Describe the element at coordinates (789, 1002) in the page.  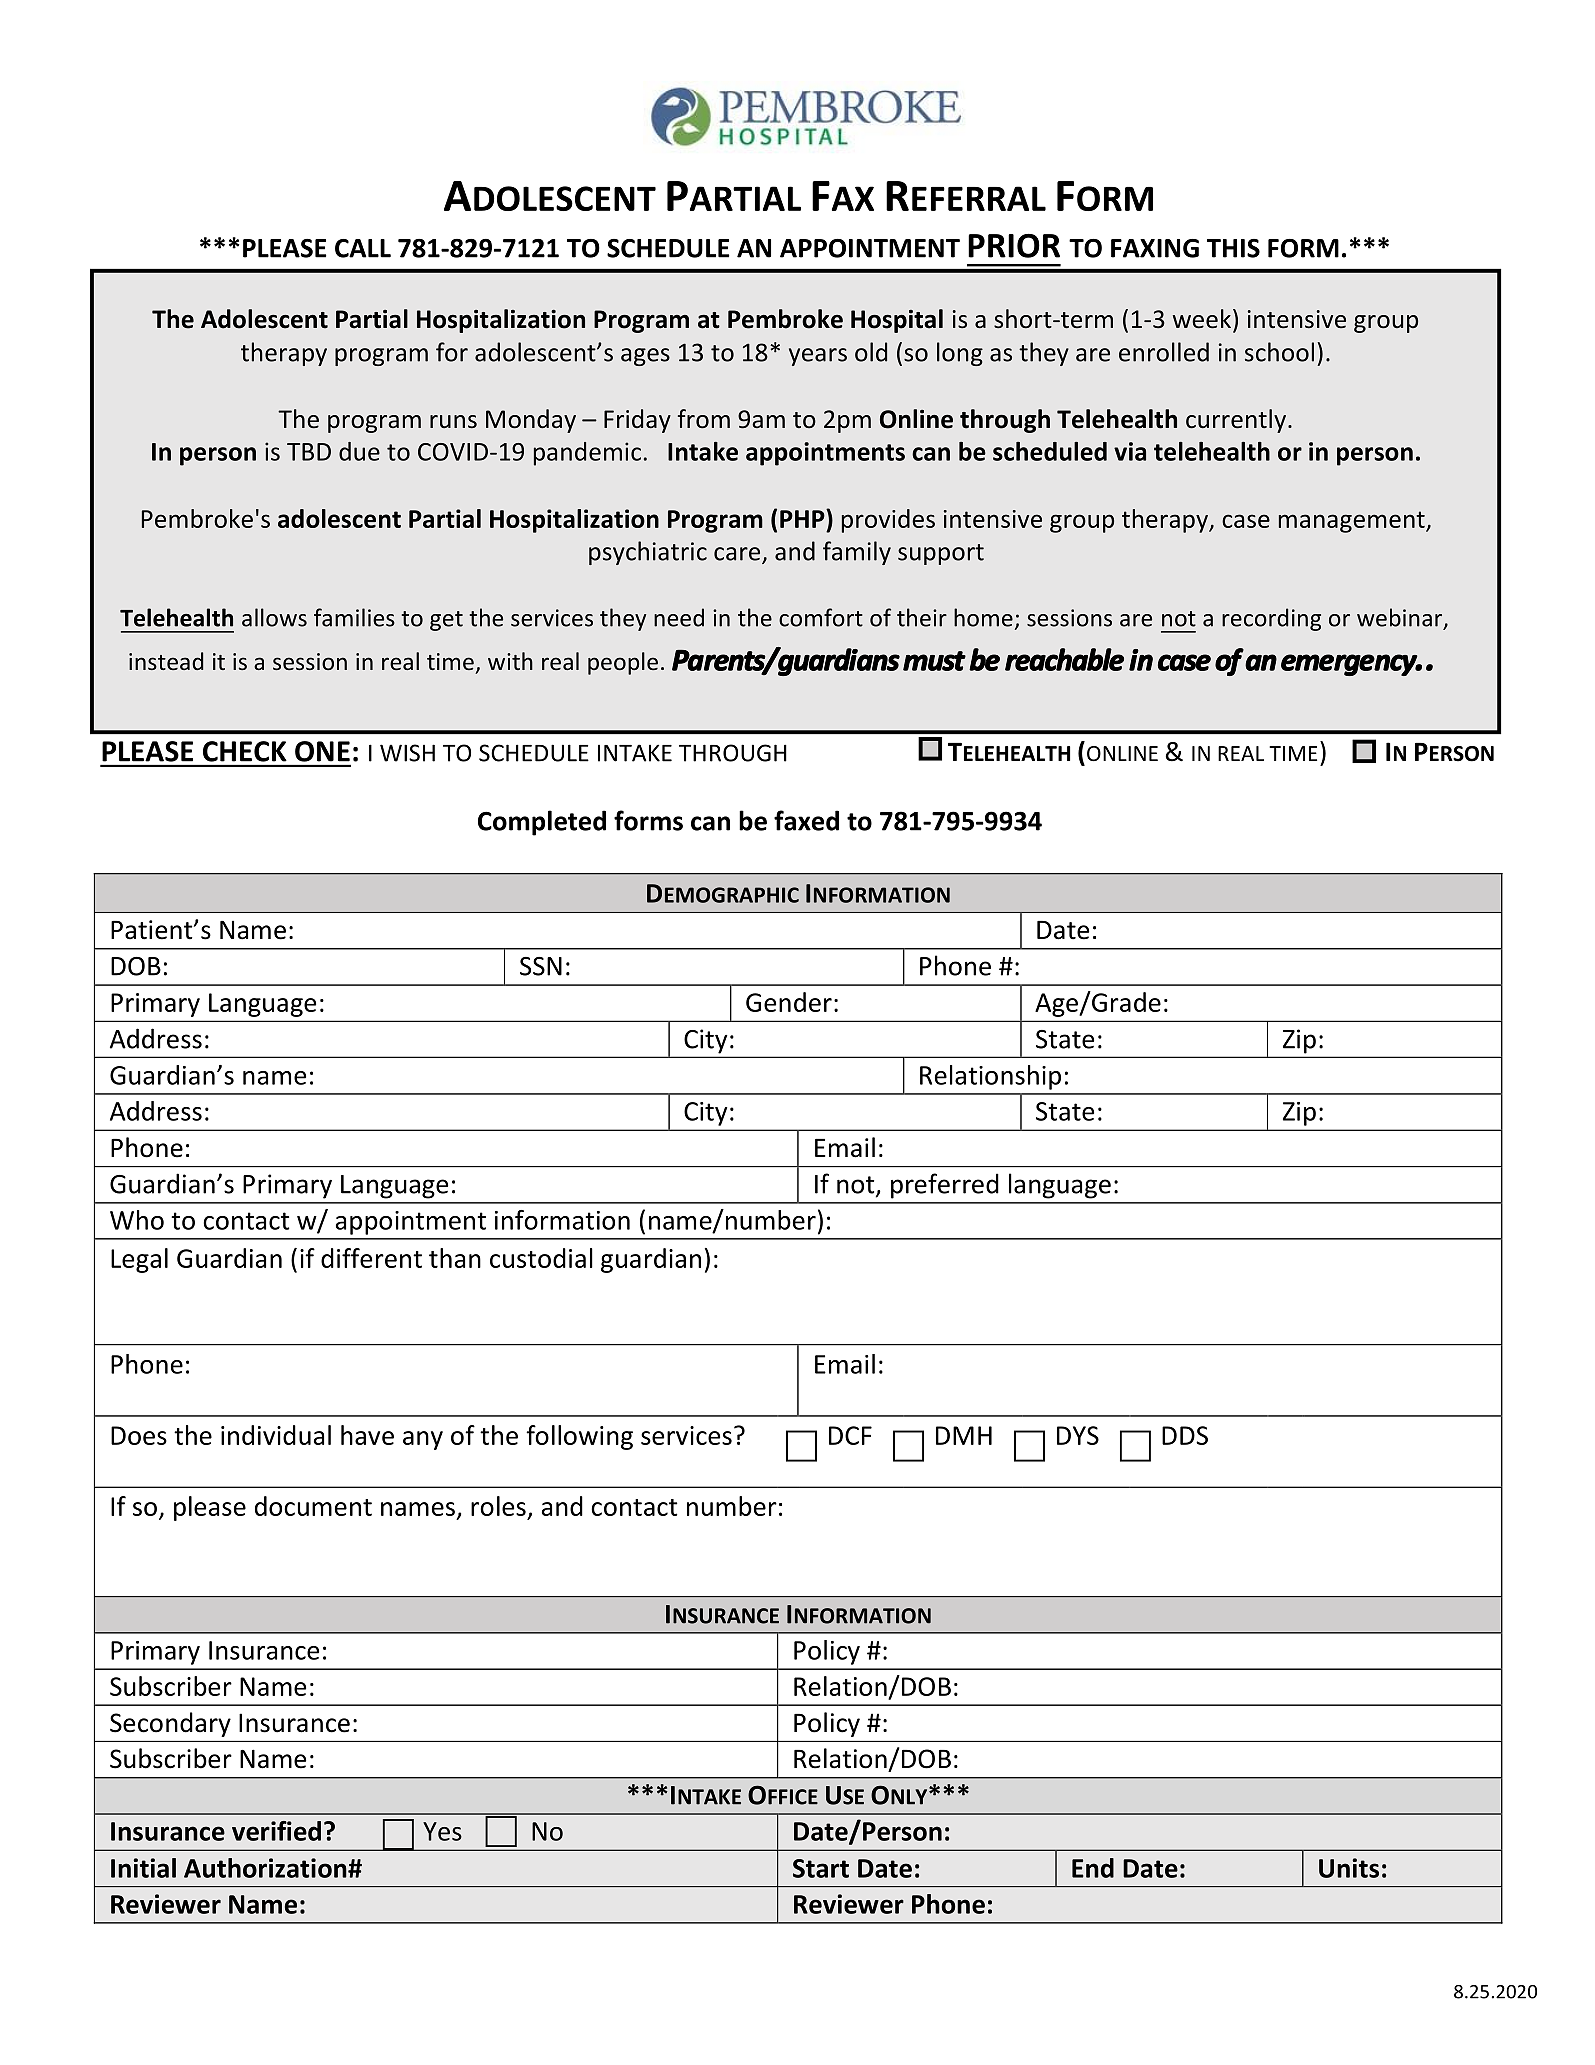
I see `Gender` at that location.
